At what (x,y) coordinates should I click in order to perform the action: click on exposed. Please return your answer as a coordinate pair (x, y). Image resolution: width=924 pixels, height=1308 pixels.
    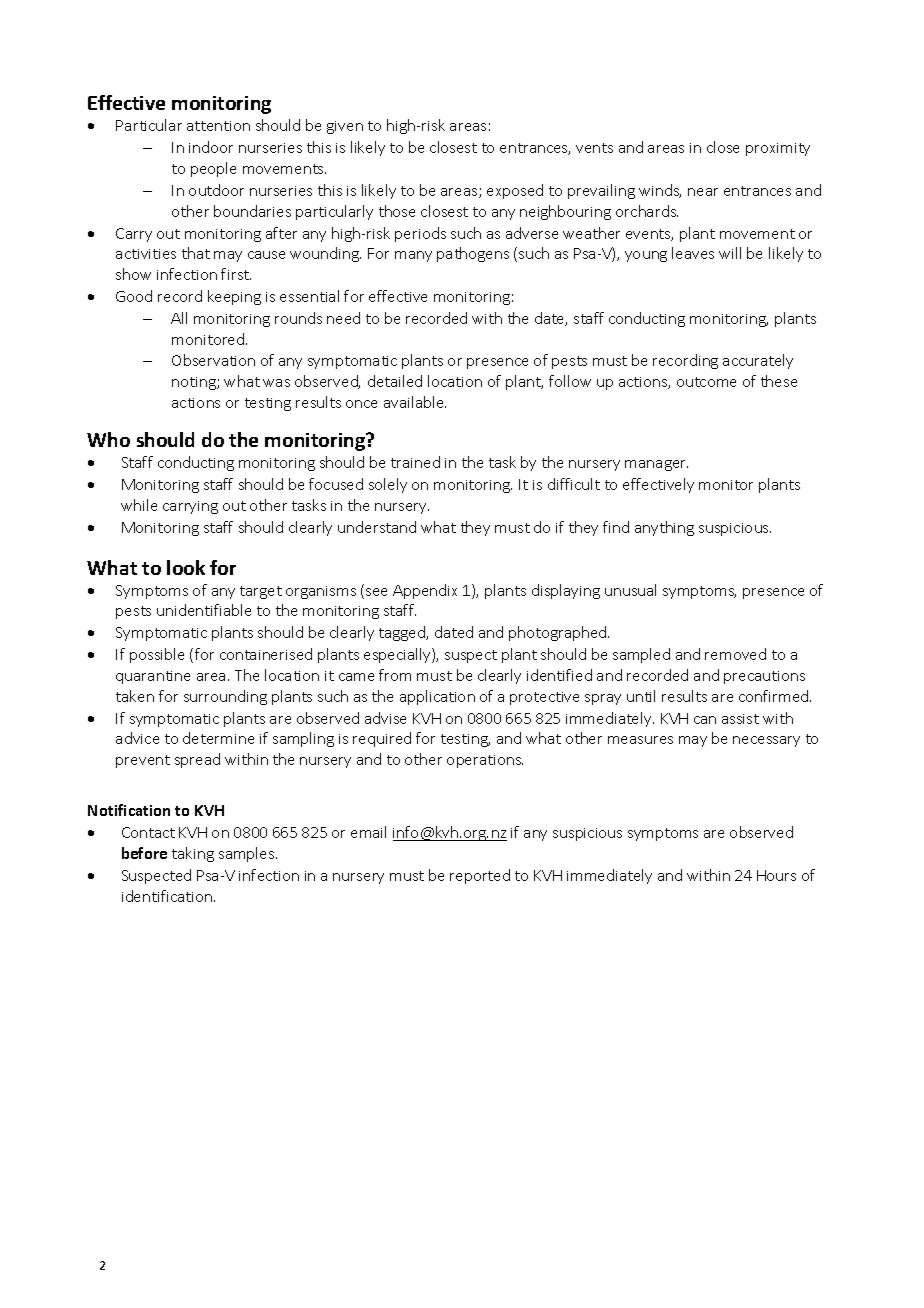
    Looking at the image, I should click on (515, 191).
